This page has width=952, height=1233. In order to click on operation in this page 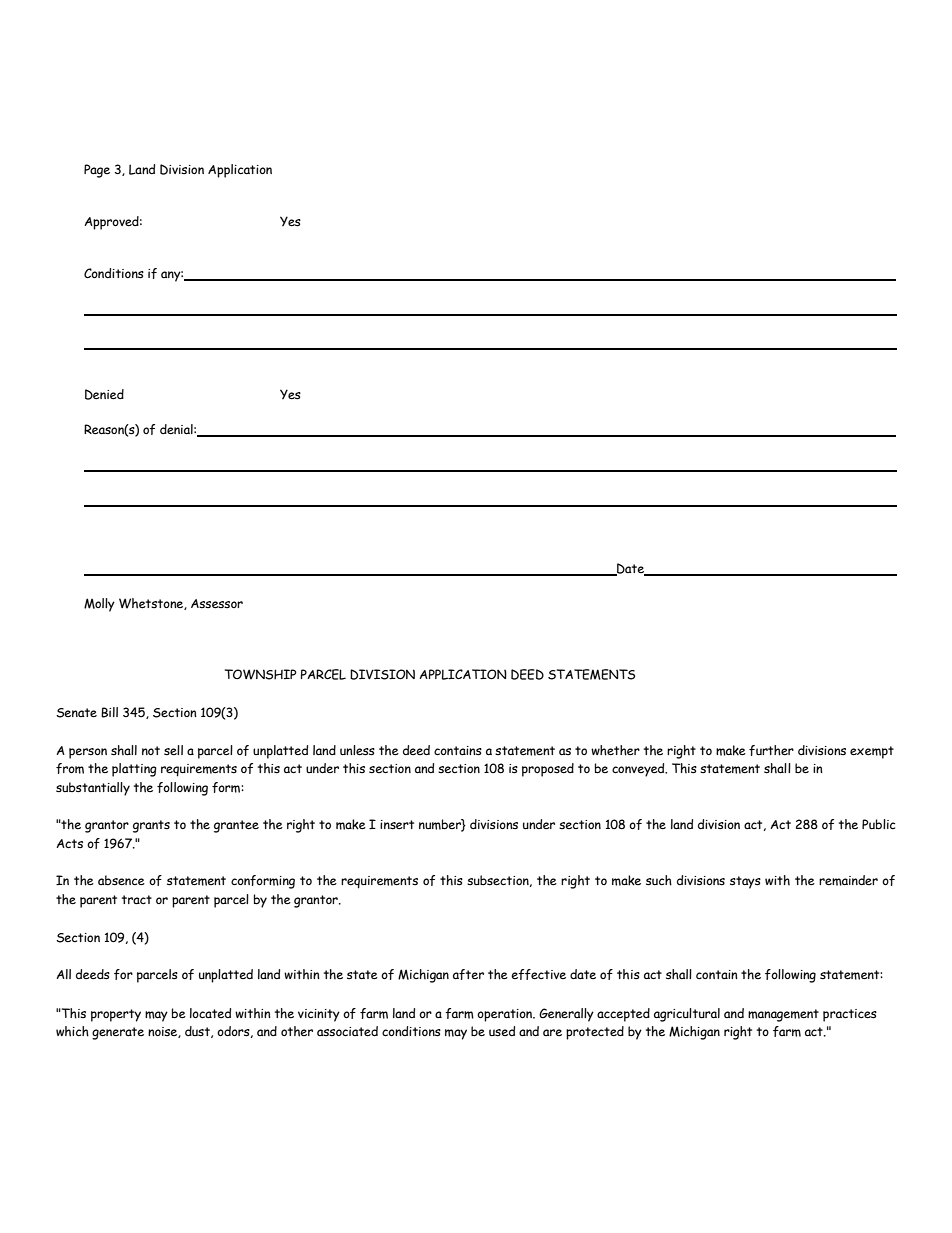, I will do `click(506, 1015)`.
